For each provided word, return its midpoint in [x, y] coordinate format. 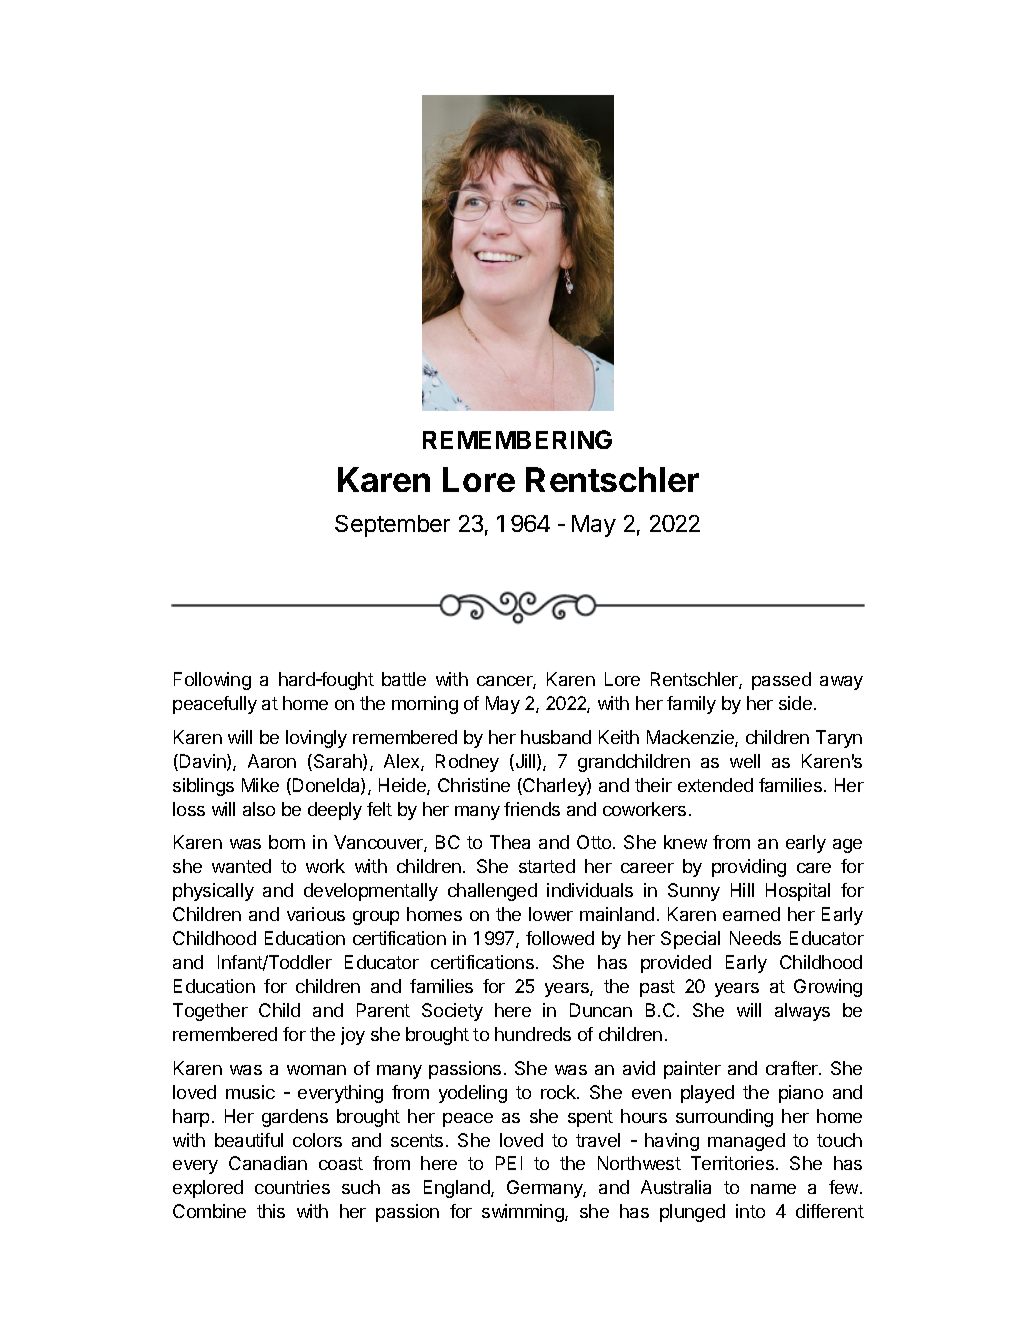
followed [560, 938]
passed [781, 681]
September [392, 526]
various [316, 914]
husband [556, 737]
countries [292, 1187]
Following [212, 681]
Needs [755, 938]
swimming [524, 1213]
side [795, 703]
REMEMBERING [517, 439]
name [773, 1189]
